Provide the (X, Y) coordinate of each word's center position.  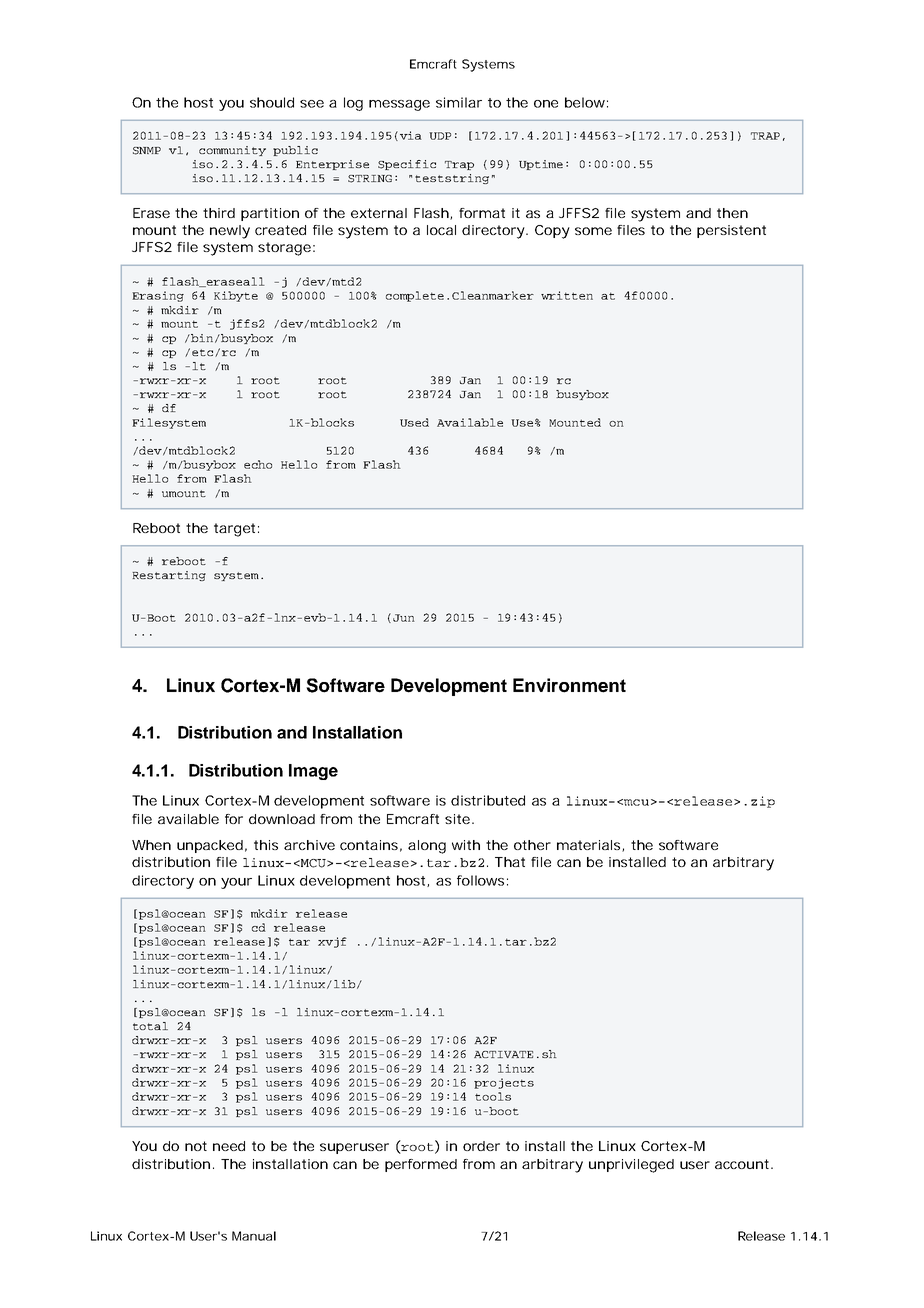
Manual (254, 1236)
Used (414, 422)
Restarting (169, 576)
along (427, 847)
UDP (440, 136)
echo (258, 464)
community (232, 151)
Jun (404, 618)
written (567, 295)
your (236, 883)
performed (421, 1165)
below (586, 102)
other (532, 845)
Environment (569, 685)
